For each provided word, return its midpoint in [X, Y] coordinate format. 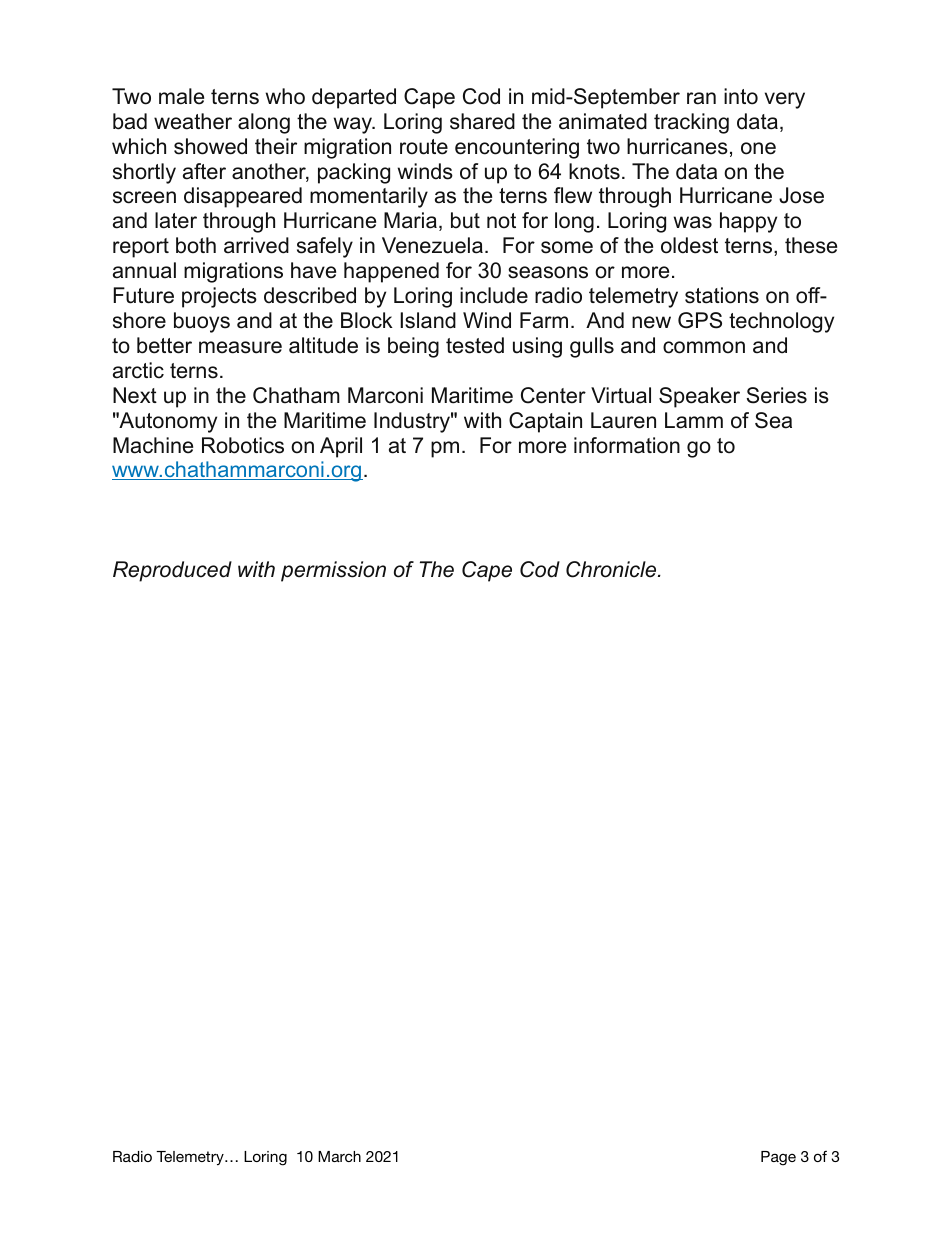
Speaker [699, 397]
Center [553, 395]
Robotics [243, 445]
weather [193, 121]
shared [482, 121]
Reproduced [172, 571]
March [339, 1156]
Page [778, 1158]
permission [333, 571]
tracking [691, 123]
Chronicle [612, 569]
